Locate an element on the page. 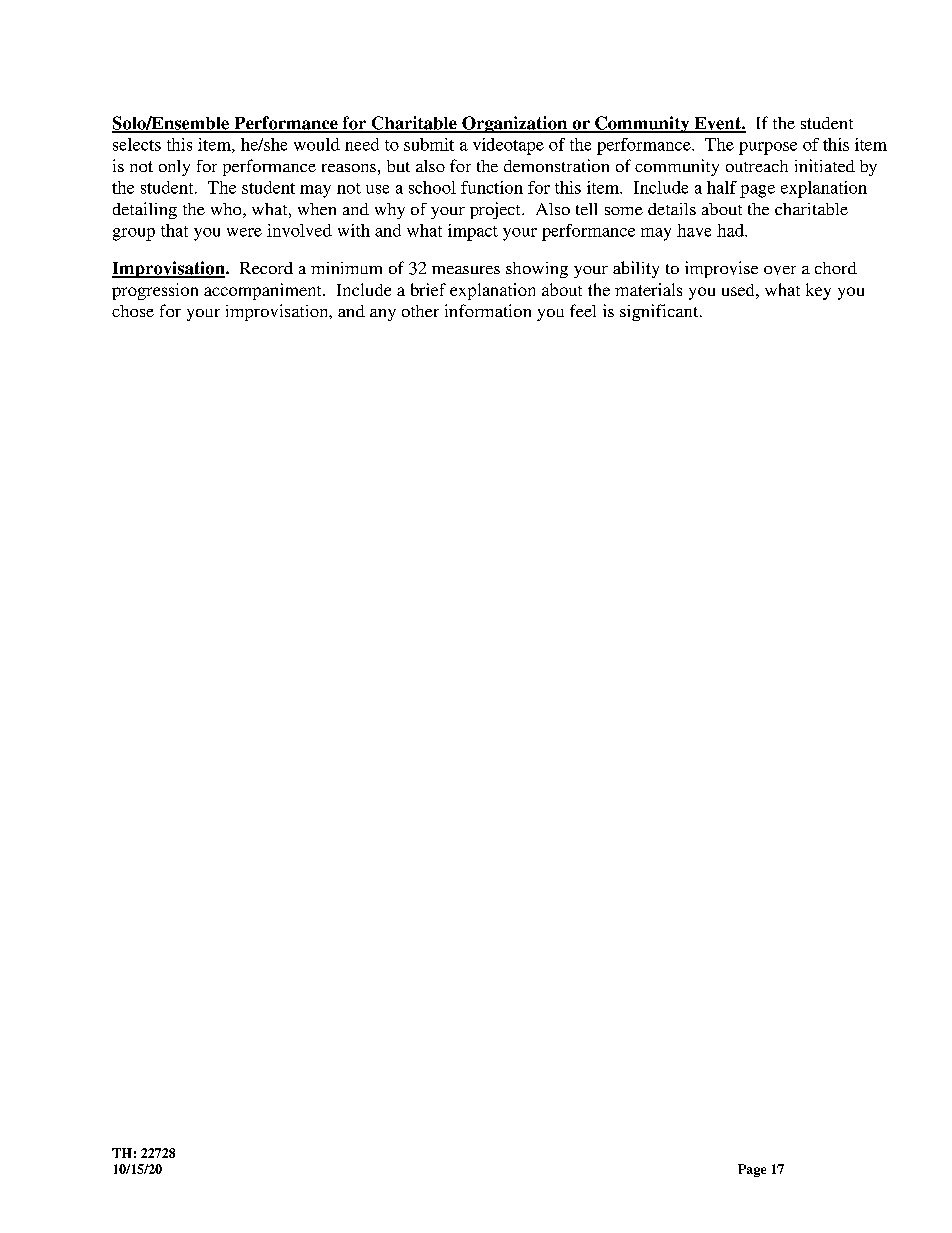 The width and height of the image is (952, 1233). Organization is located at coordinates (515, 124).
